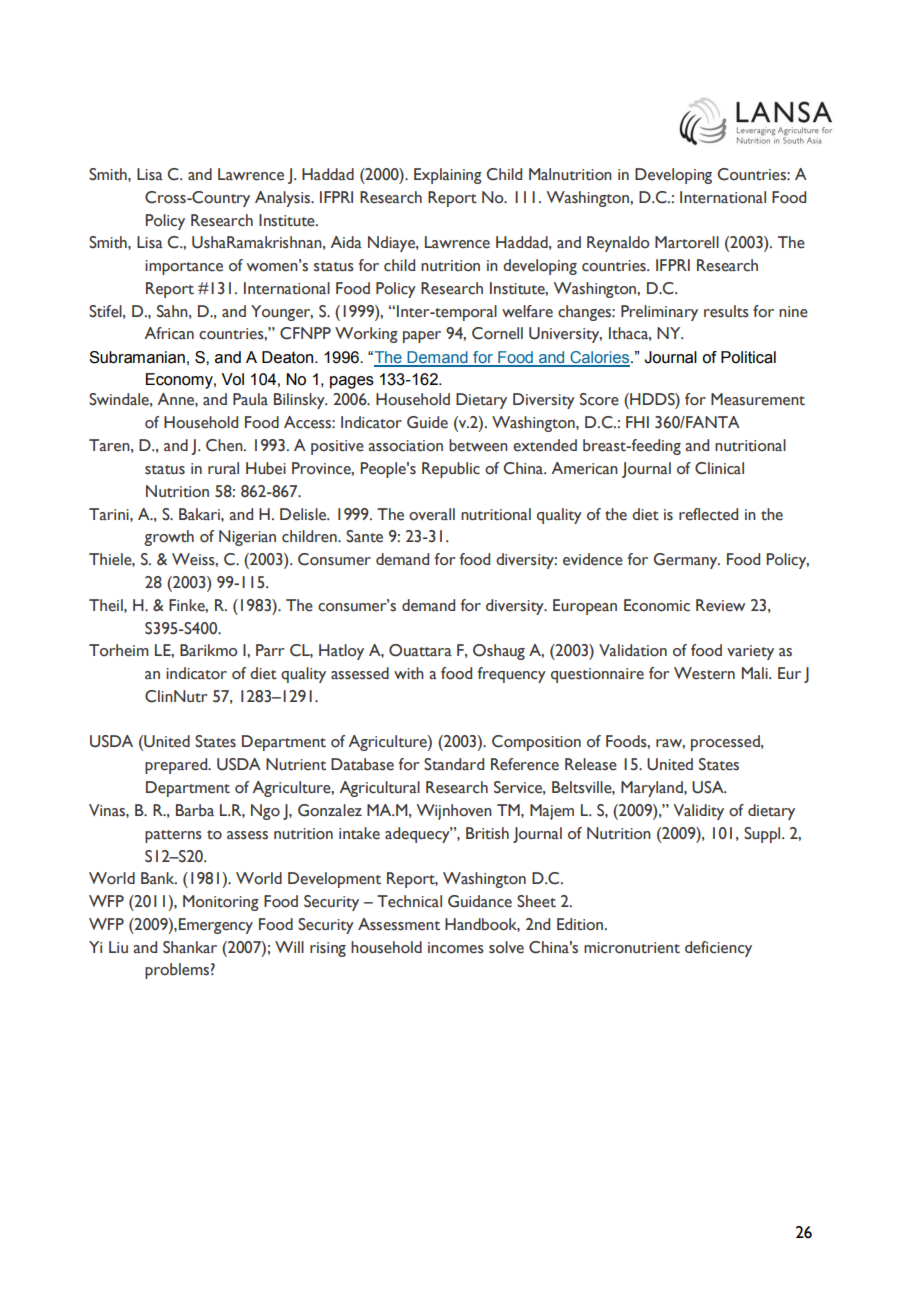 This screenshot has width=924, height=1308. Describe the element at coordinates (283, 199) in the screenshot. I see `Analysis` at that location.
